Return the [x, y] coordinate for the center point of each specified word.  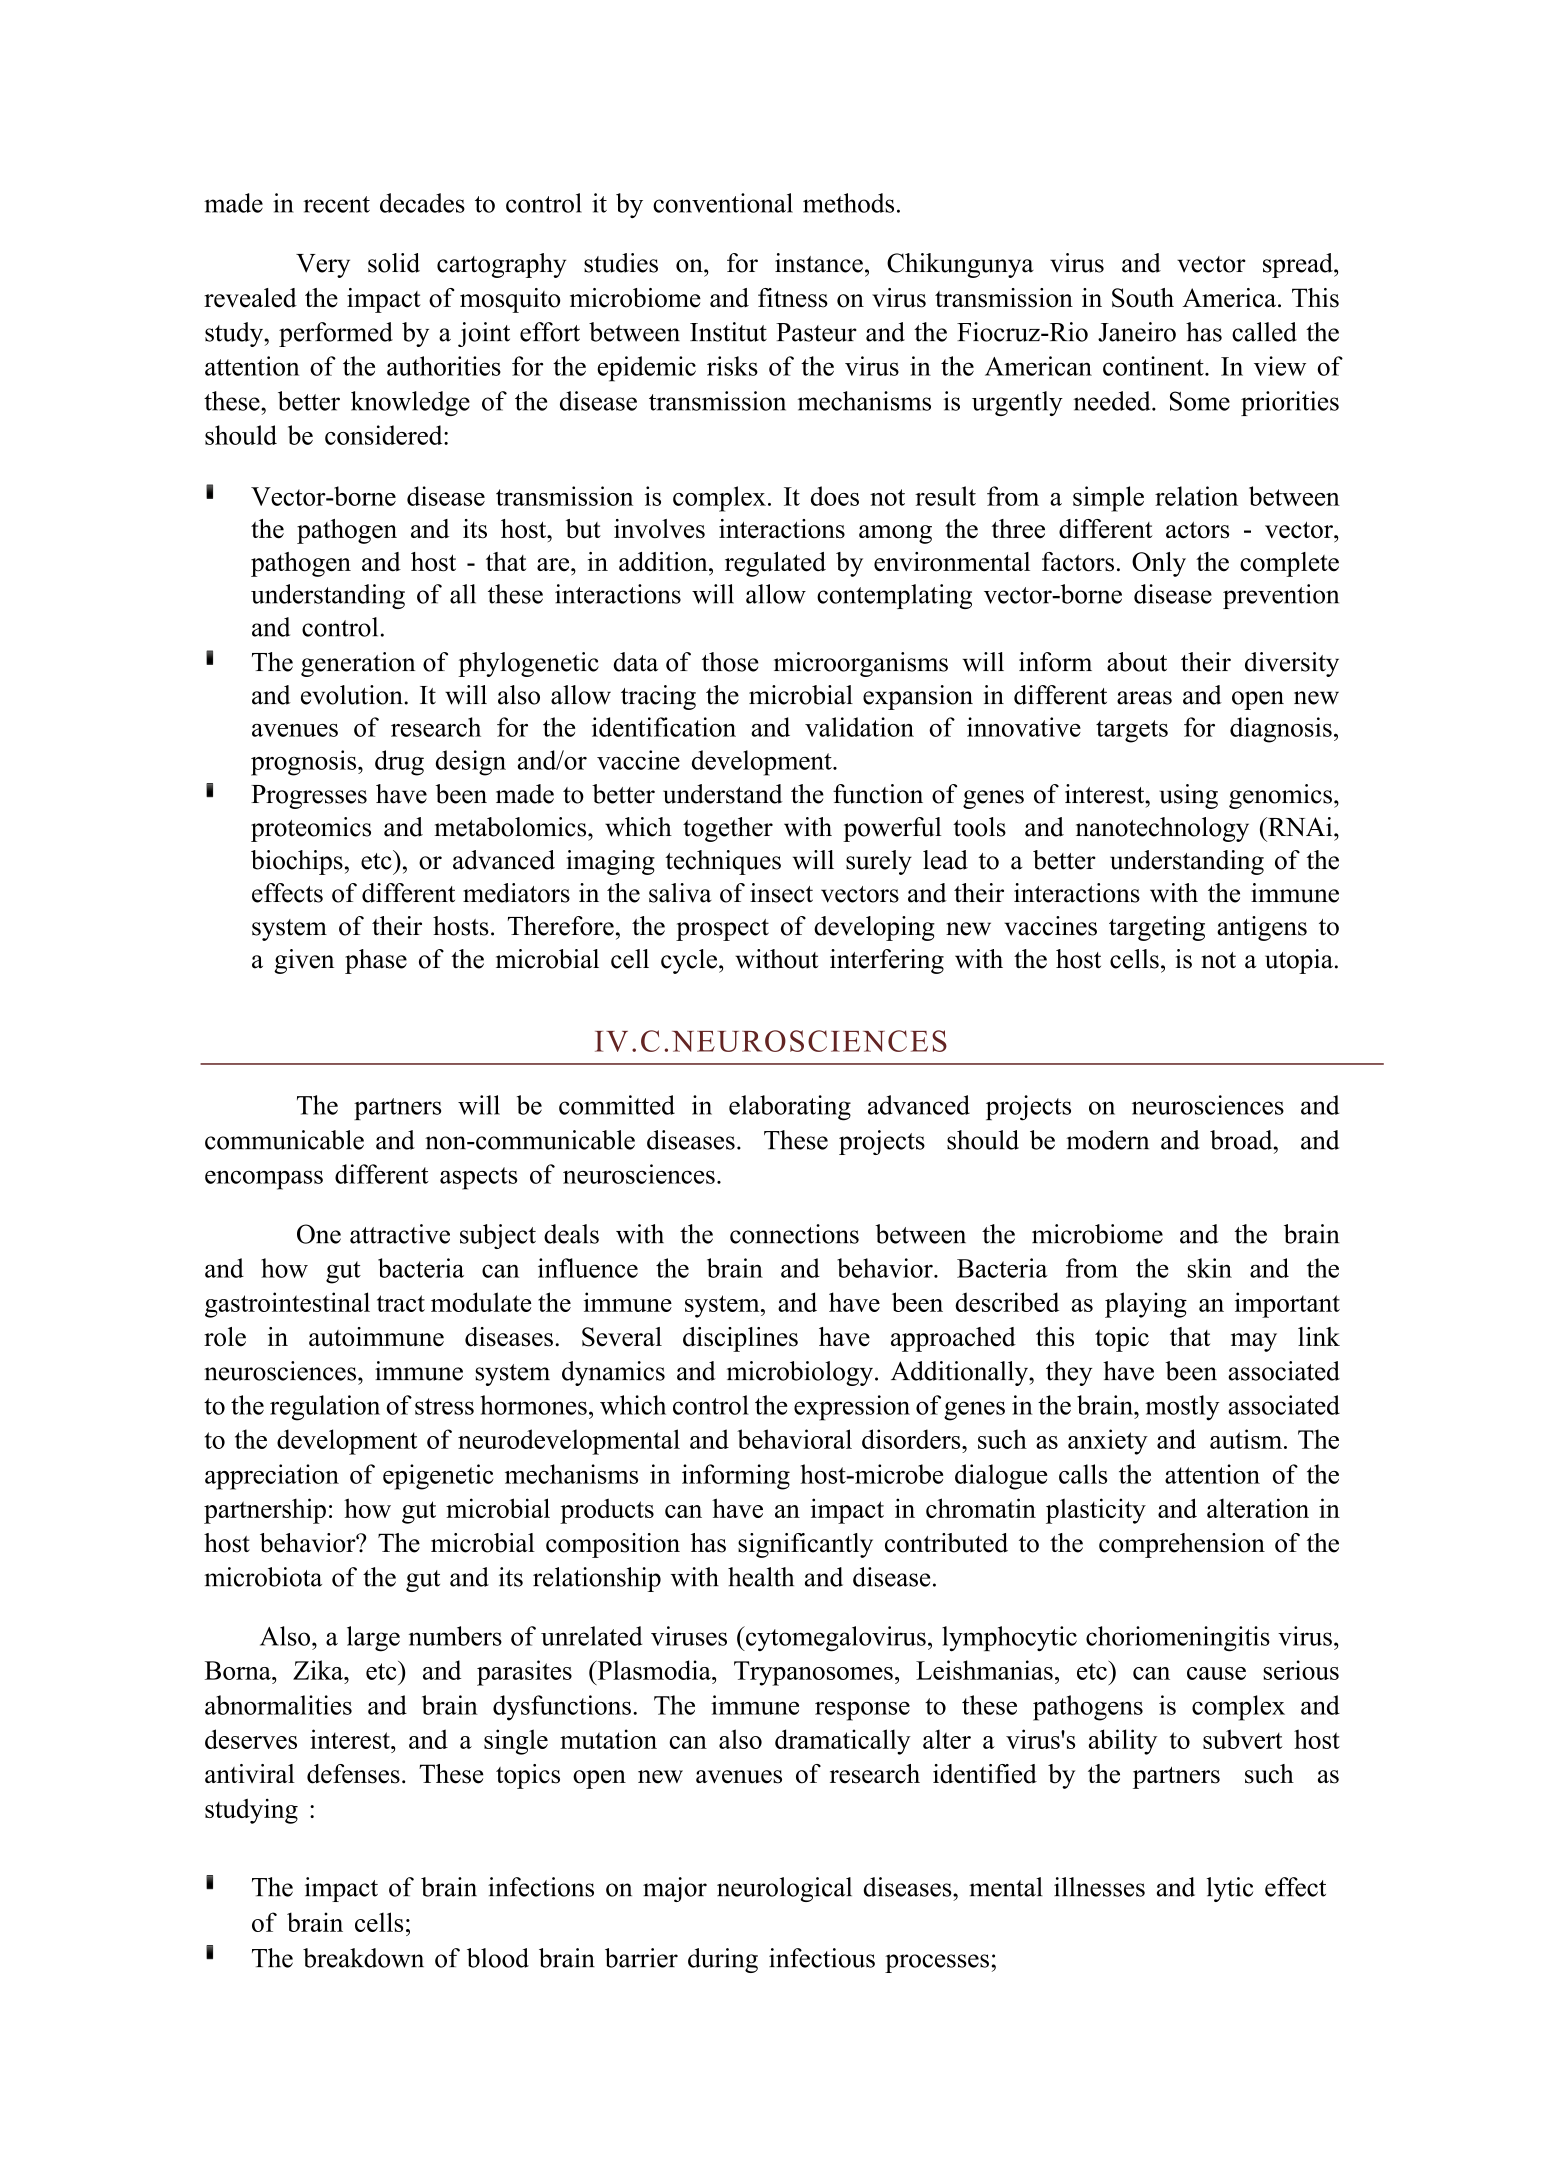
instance [819, 263]
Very [323, 266]
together [728, 829]
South [1143, 298]
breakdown [363, 1958]
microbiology [800, 1373]
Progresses [309, 797]
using [1188, 796]
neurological [784, 1889]
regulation [325, 1408]
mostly [1182, 1408]
